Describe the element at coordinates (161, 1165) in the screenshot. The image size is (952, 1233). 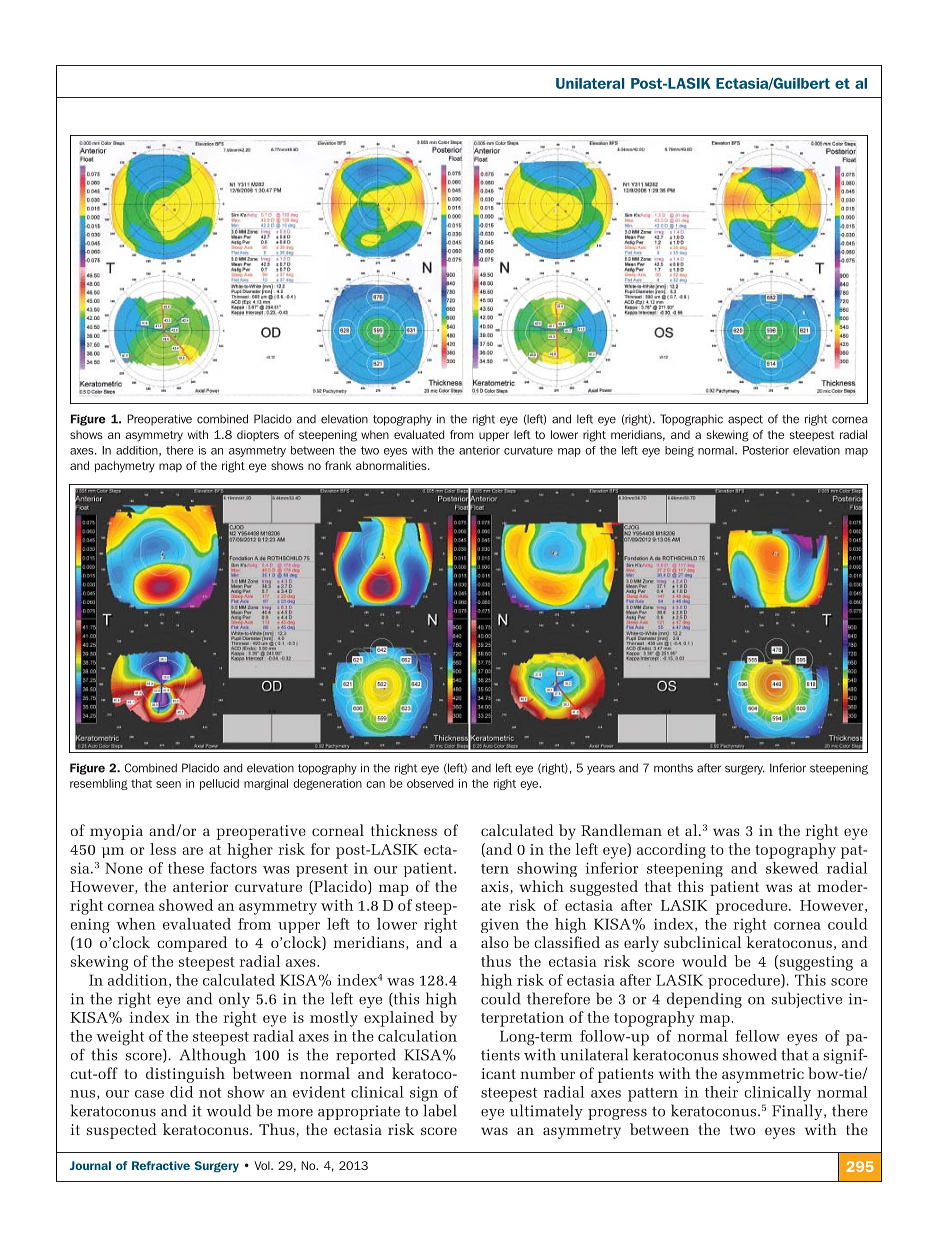
I see `Refractive` at that location.
